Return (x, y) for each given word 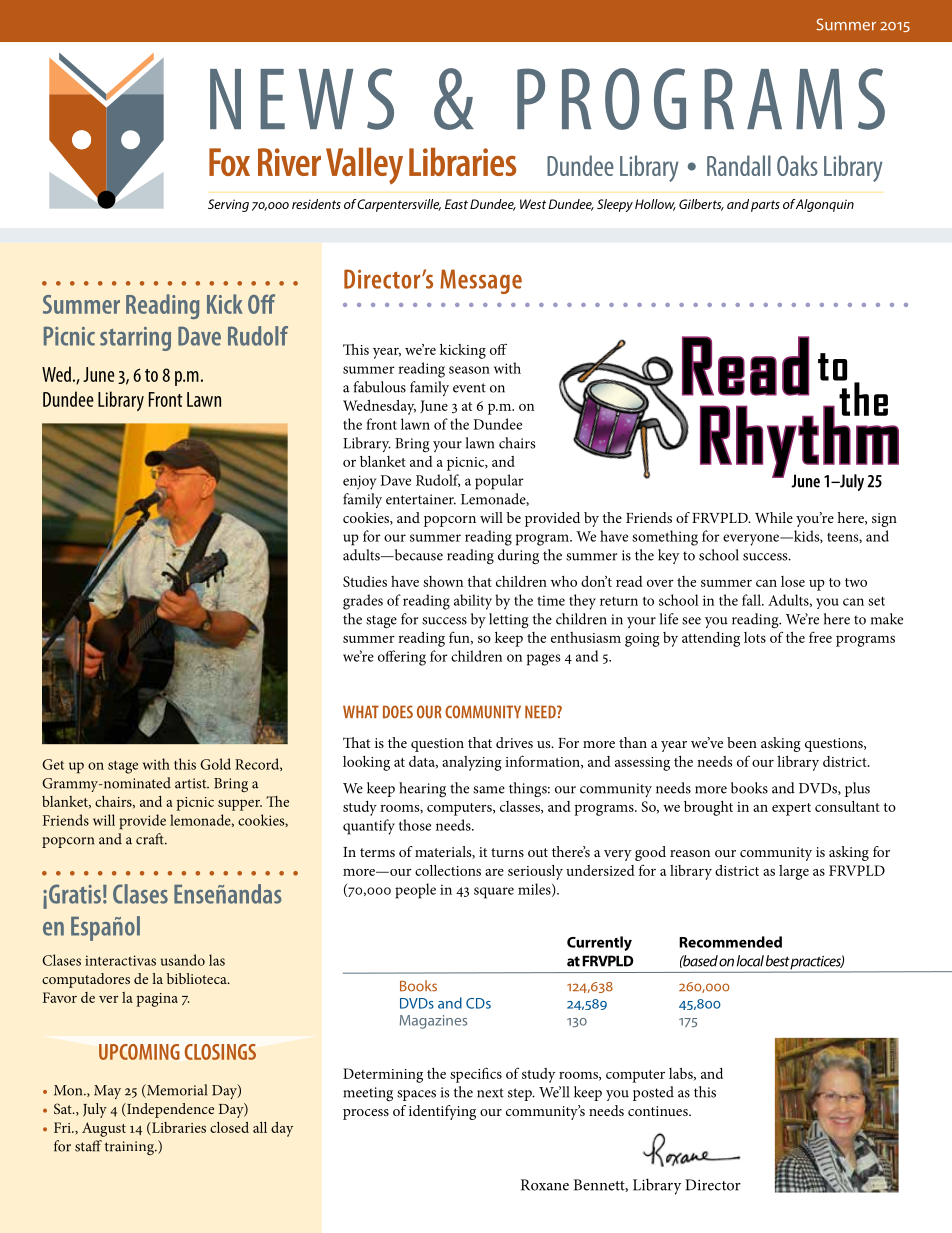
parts (765, 206)
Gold (215, 764)
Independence (169, 1110)
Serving (228, 205)
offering (402, 658)
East (456, 204)
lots (755, 637)
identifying (442, 1112)
